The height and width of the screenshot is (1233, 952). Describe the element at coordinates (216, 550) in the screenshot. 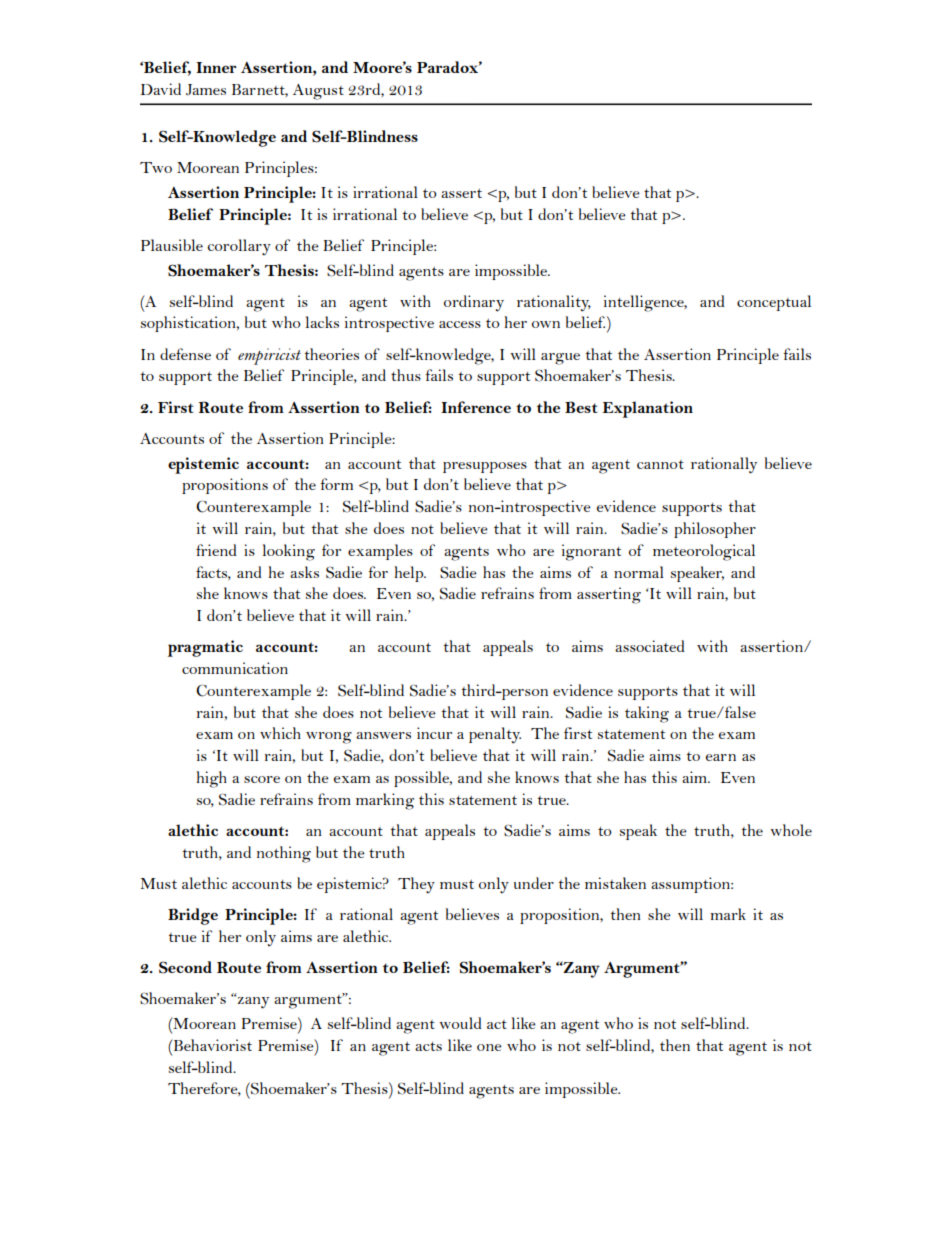

I see `friend` at that location.
